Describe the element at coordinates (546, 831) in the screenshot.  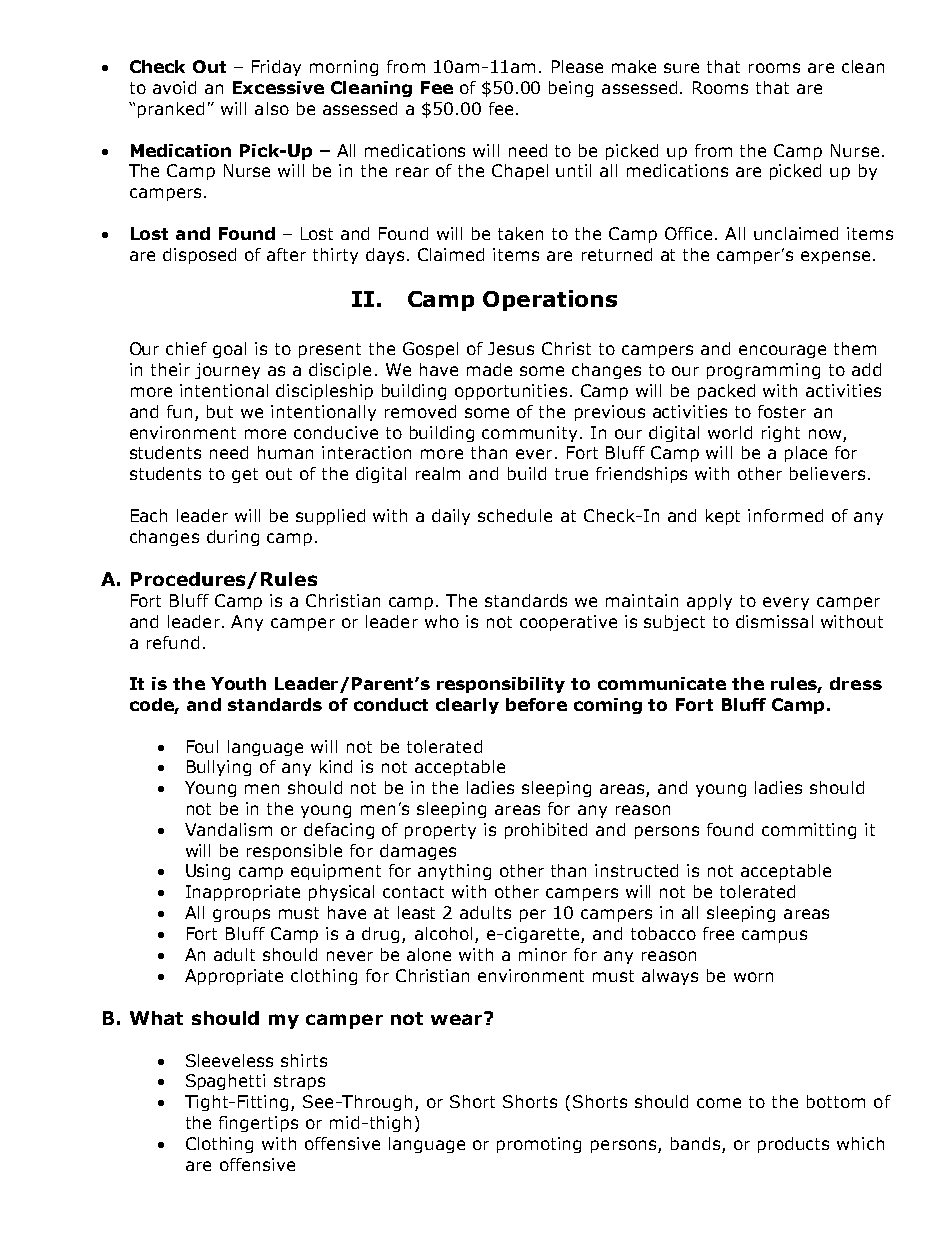
I see `prohibited` at that location.
